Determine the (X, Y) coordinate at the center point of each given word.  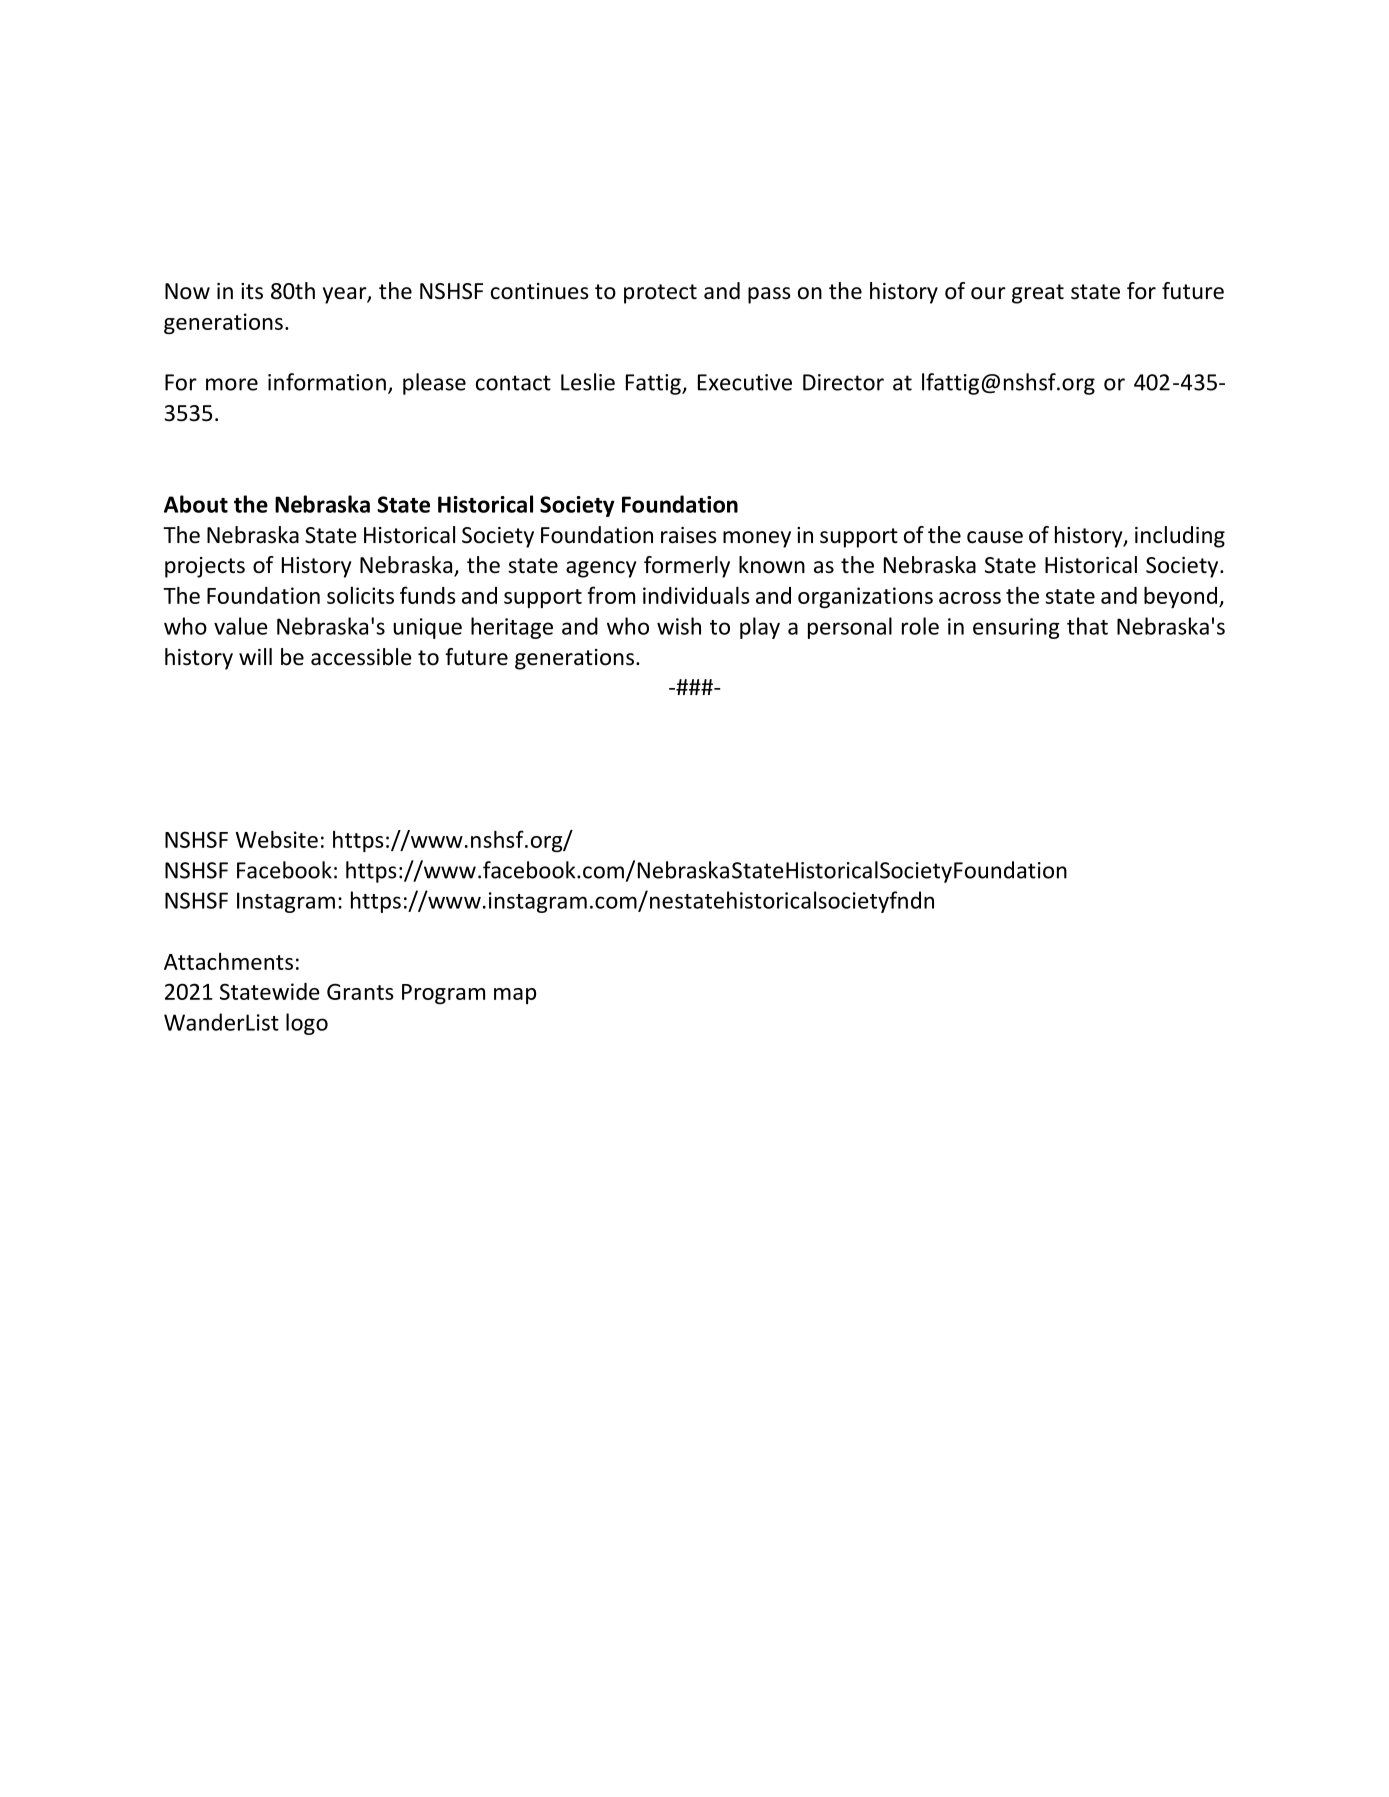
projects (205, 567)
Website (277, 839)
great (1038, 294)
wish (679, 626)
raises (689, 535)
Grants (360, 991)
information (327, 382)
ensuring (1016, 628)
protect (660, 294)
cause (995, 537)
